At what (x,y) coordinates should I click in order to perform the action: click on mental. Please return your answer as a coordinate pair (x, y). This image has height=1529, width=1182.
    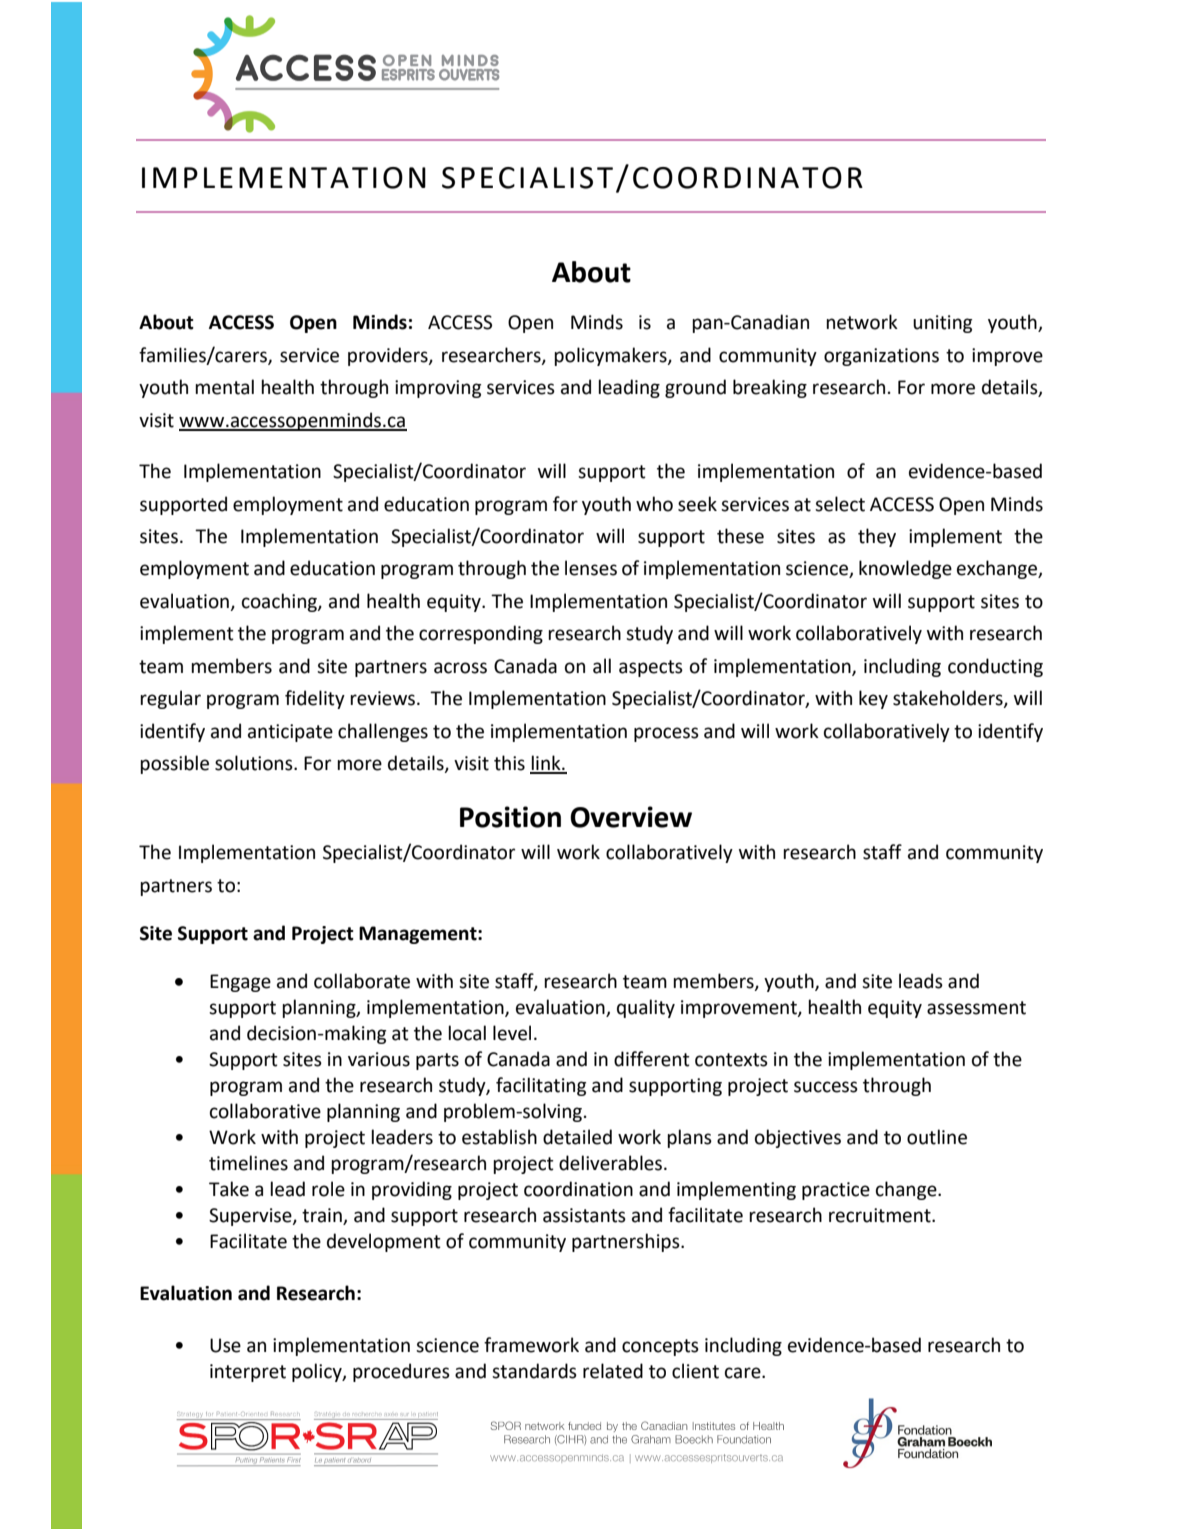
    Looking at the image, I should click on (224, 387).
